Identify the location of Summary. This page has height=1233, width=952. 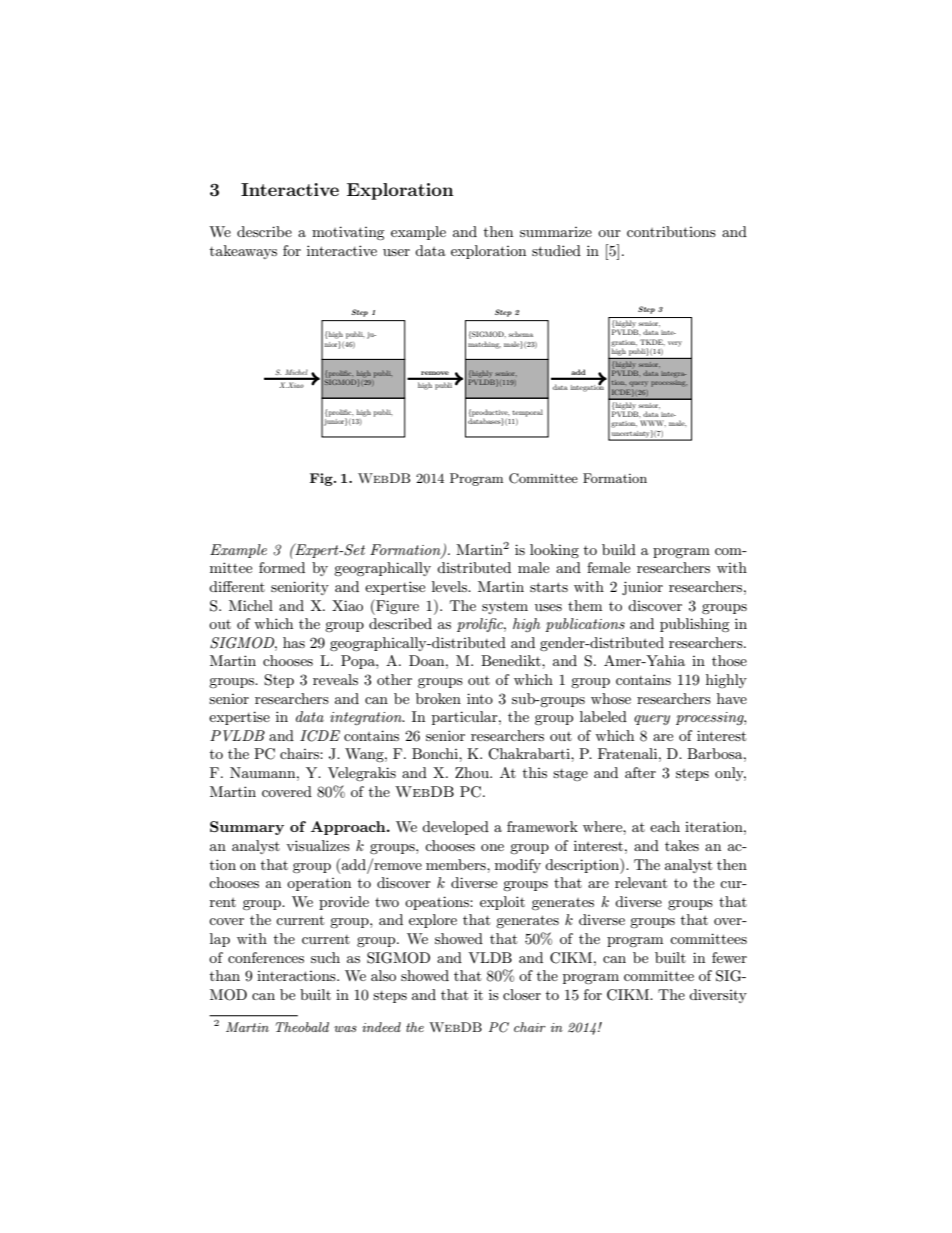
(247, 828).
